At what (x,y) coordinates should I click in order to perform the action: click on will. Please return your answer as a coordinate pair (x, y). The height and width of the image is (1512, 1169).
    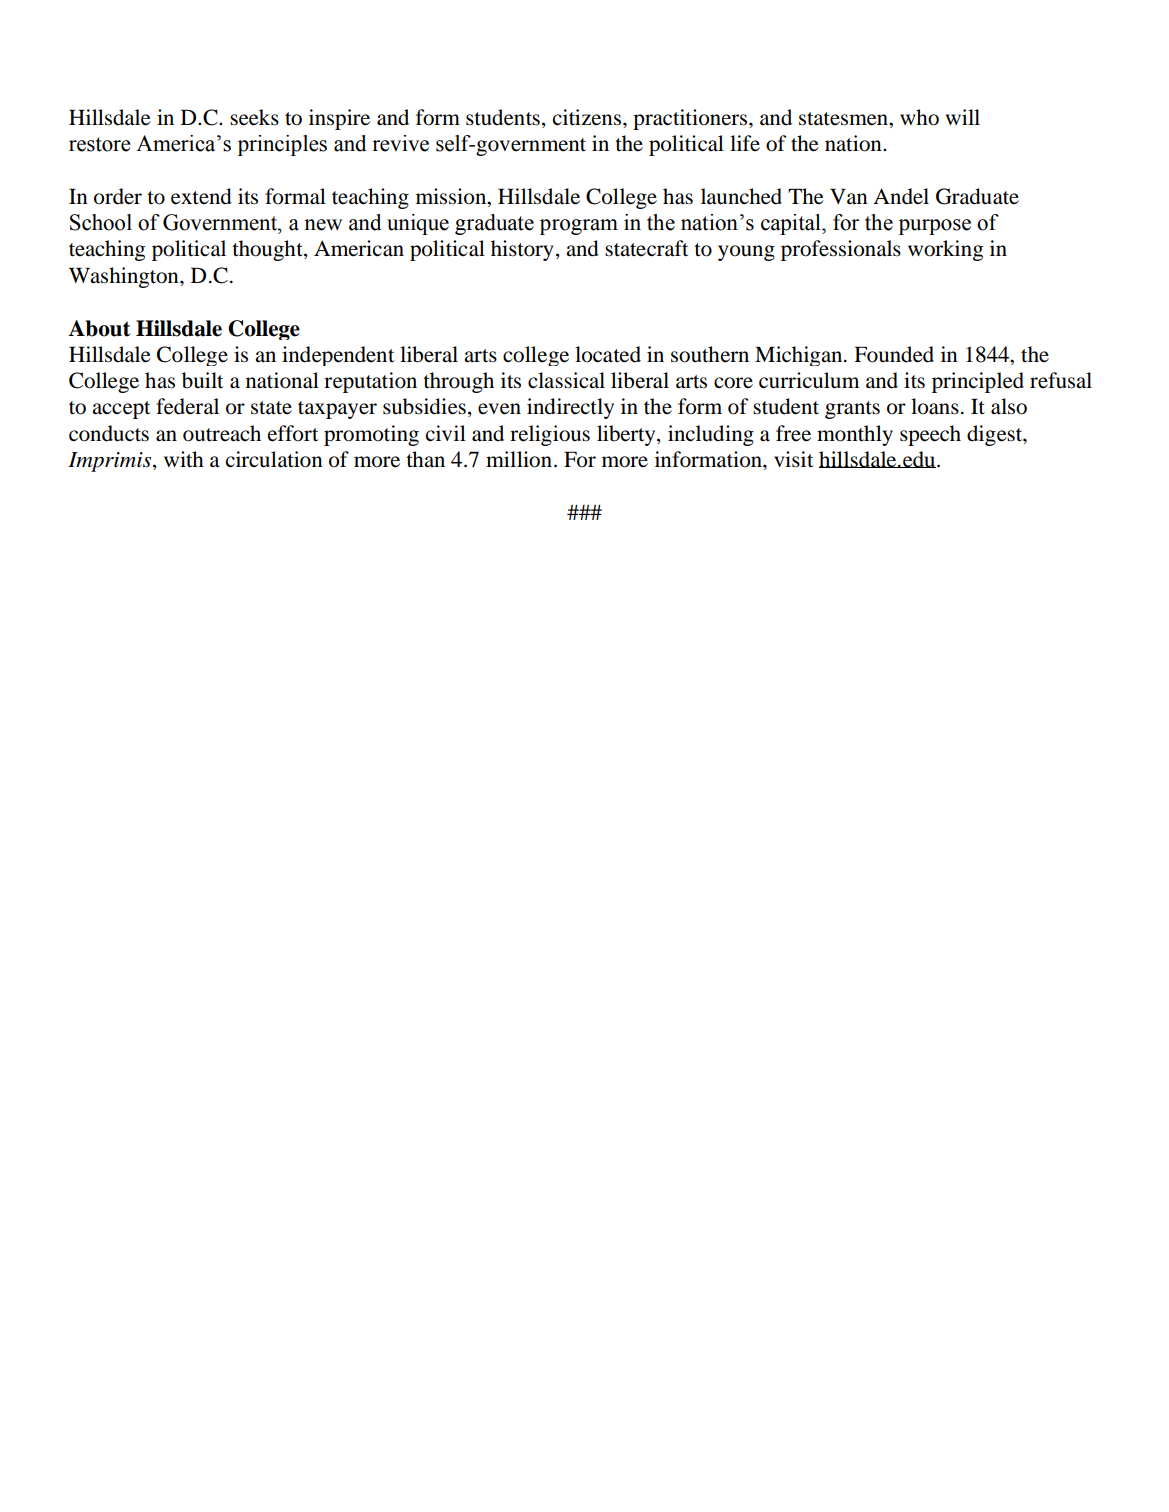
    Looking at the image, I should click on (963, 117).
